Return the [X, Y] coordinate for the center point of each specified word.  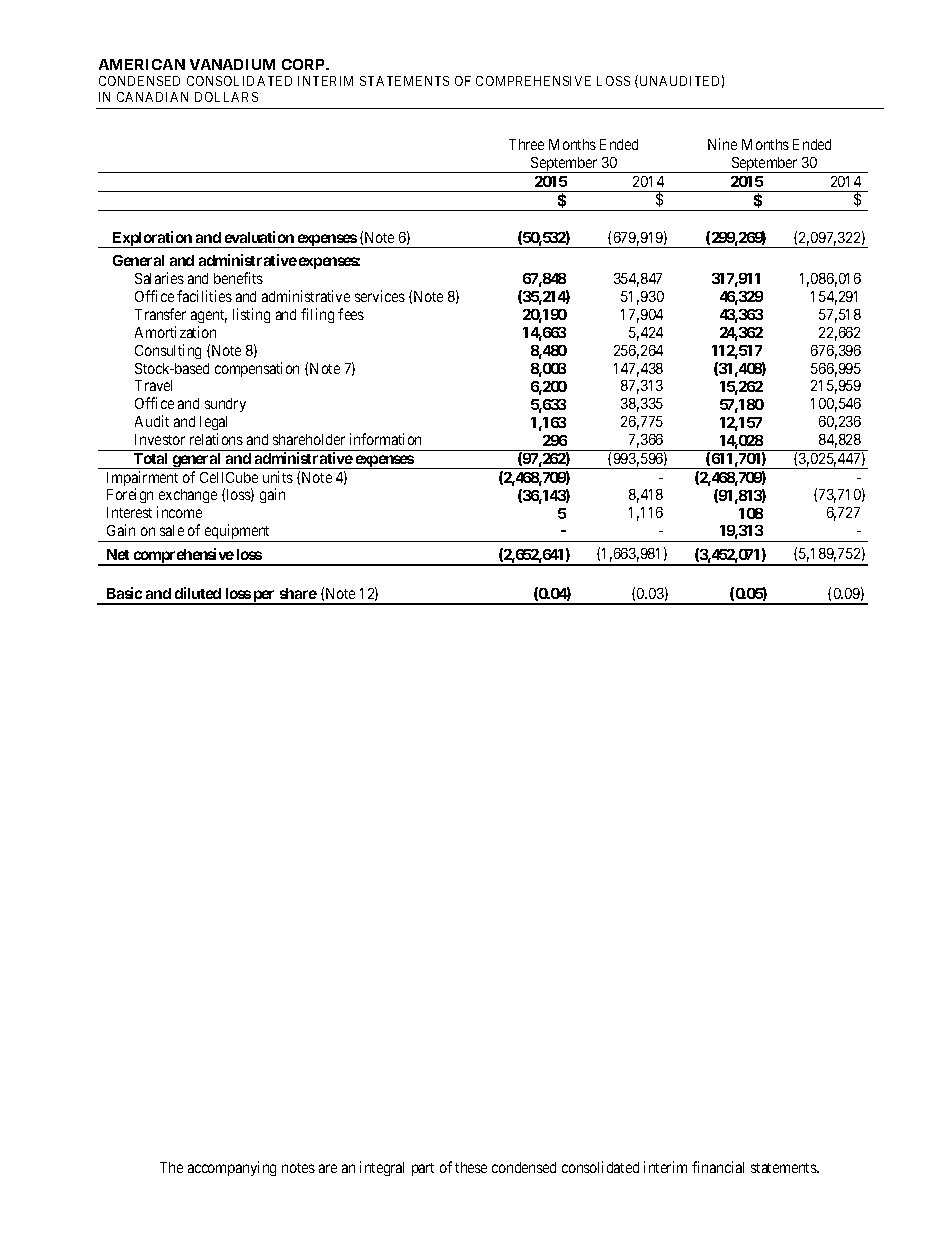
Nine [722, 144]
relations [216, 439]
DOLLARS [226, 97]
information [385, 439]
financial [718, 1167]
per [264, 597]
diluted [198, 593]
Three [526, 144]
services [380, 296]
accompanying [232, 1168]
